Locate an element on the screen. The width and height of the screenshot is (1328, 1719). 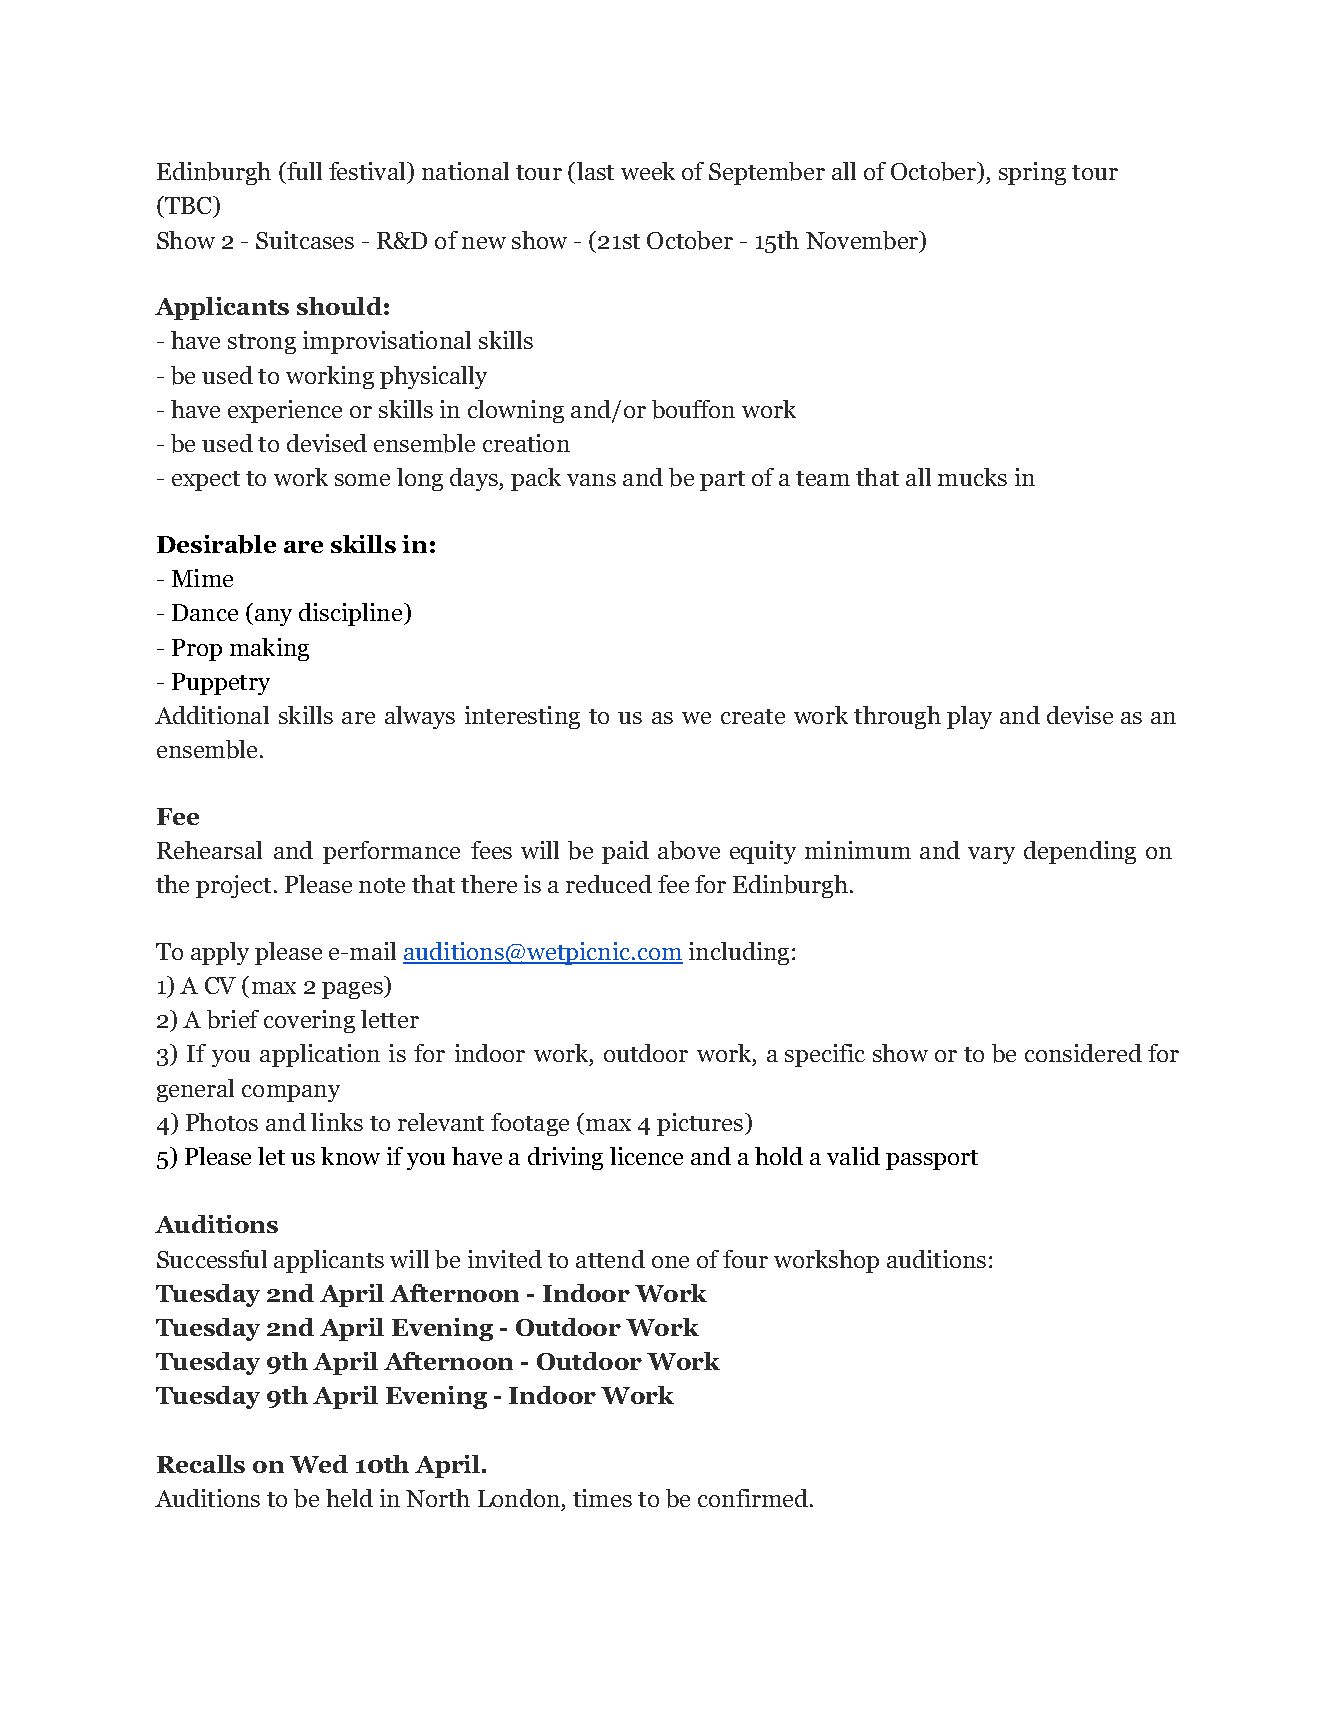
week is located at coordinates (648, 171).
